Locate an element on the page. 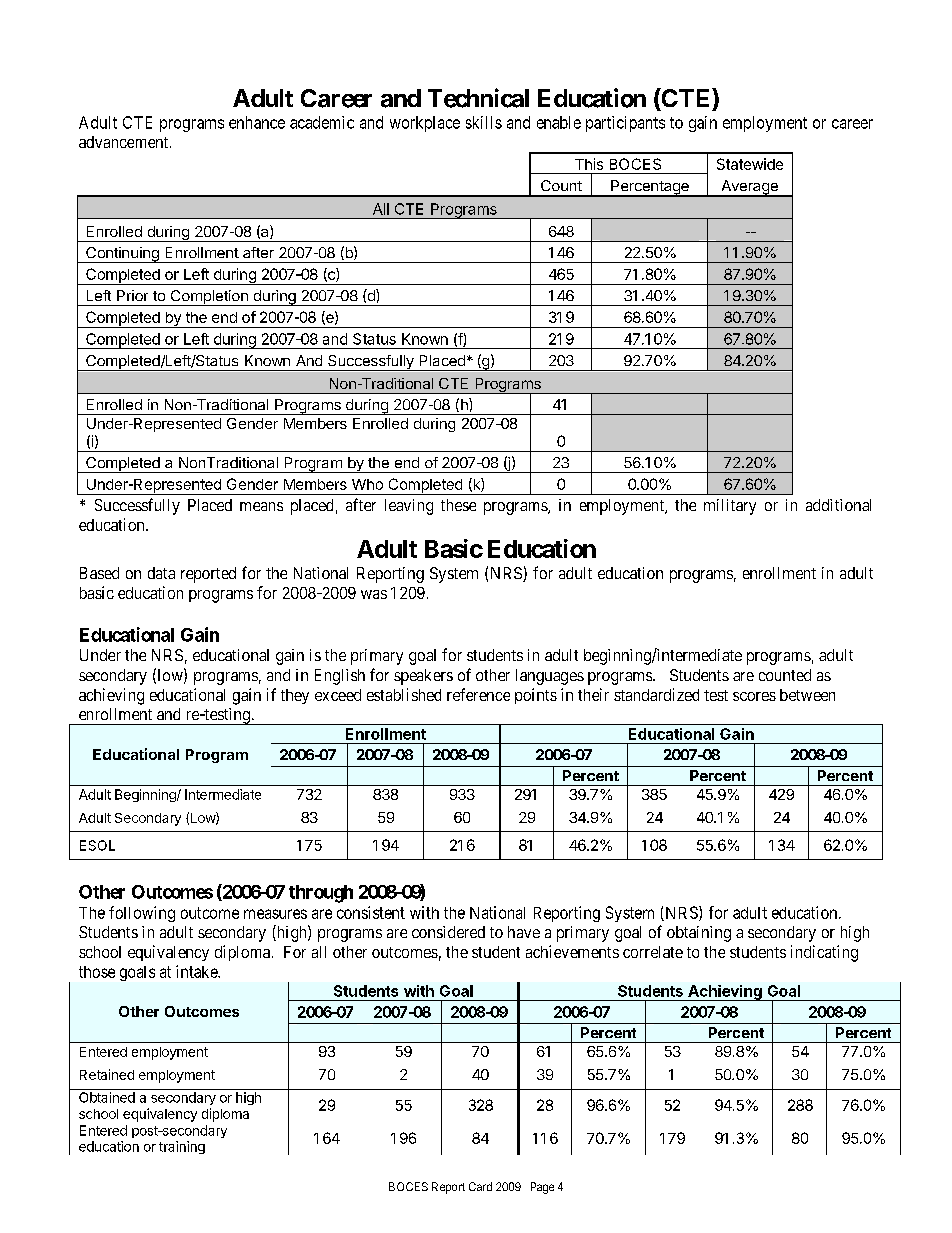 The width and height of the image is (952, 1233). skills is located at coordinates (484, 122).
